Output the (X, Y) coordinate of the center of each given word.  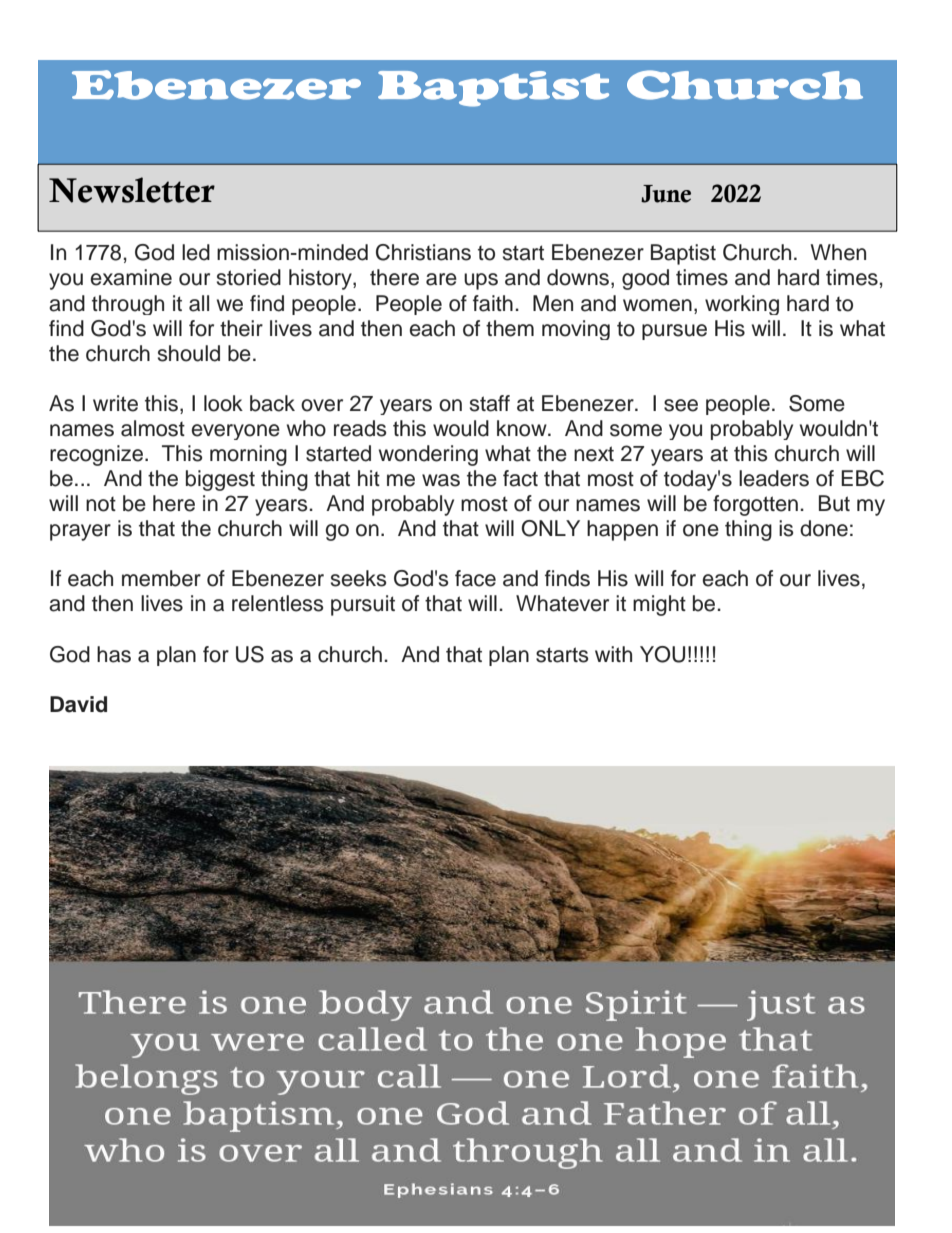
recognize (96, 455)
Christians (423, 252)
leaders (774, 478)
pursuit (363, 605)
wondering (428, 455)
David (78, 704)
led (196, 252)
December (700, 194)
